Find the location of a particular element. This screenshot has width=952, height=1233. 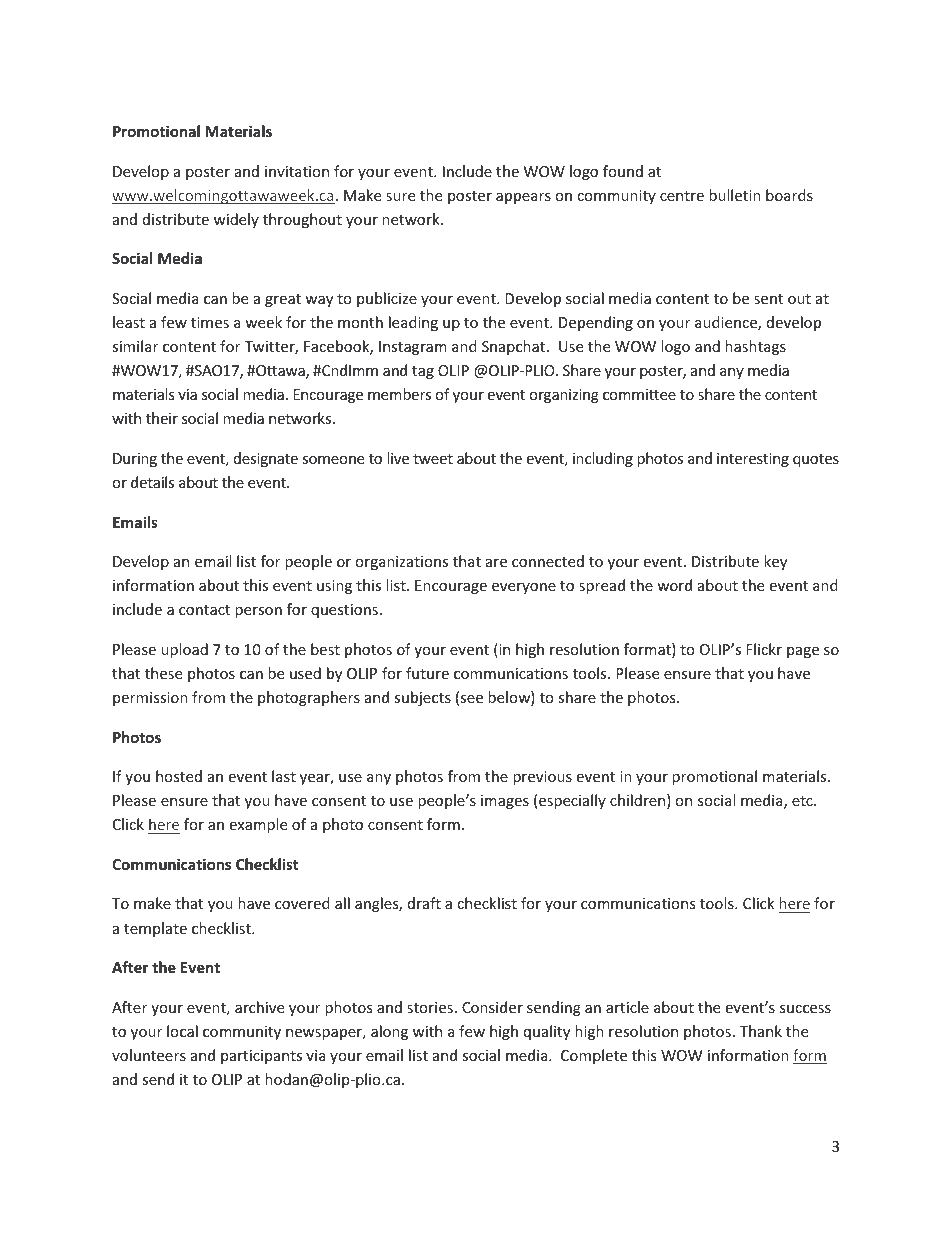

everyone is located at coordinates (524, 588).
